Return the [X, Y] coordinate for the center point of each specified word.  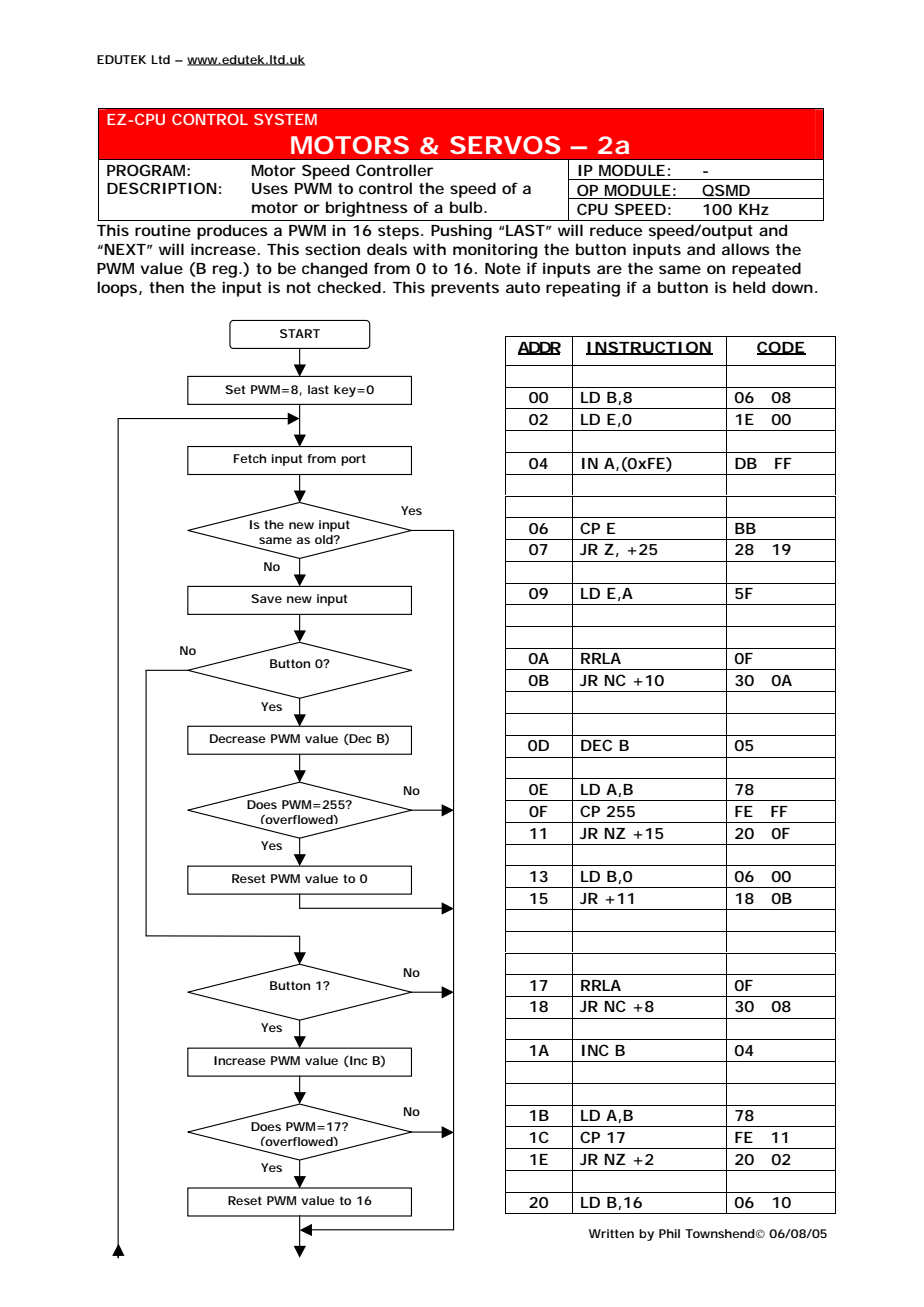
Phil [669, 1233]
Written [611, 1233]
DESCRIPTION [162, 188]
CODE [781, 348]
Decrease [238, 738]
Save [266, 598]
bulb [466, 207]
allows [746, 249]
